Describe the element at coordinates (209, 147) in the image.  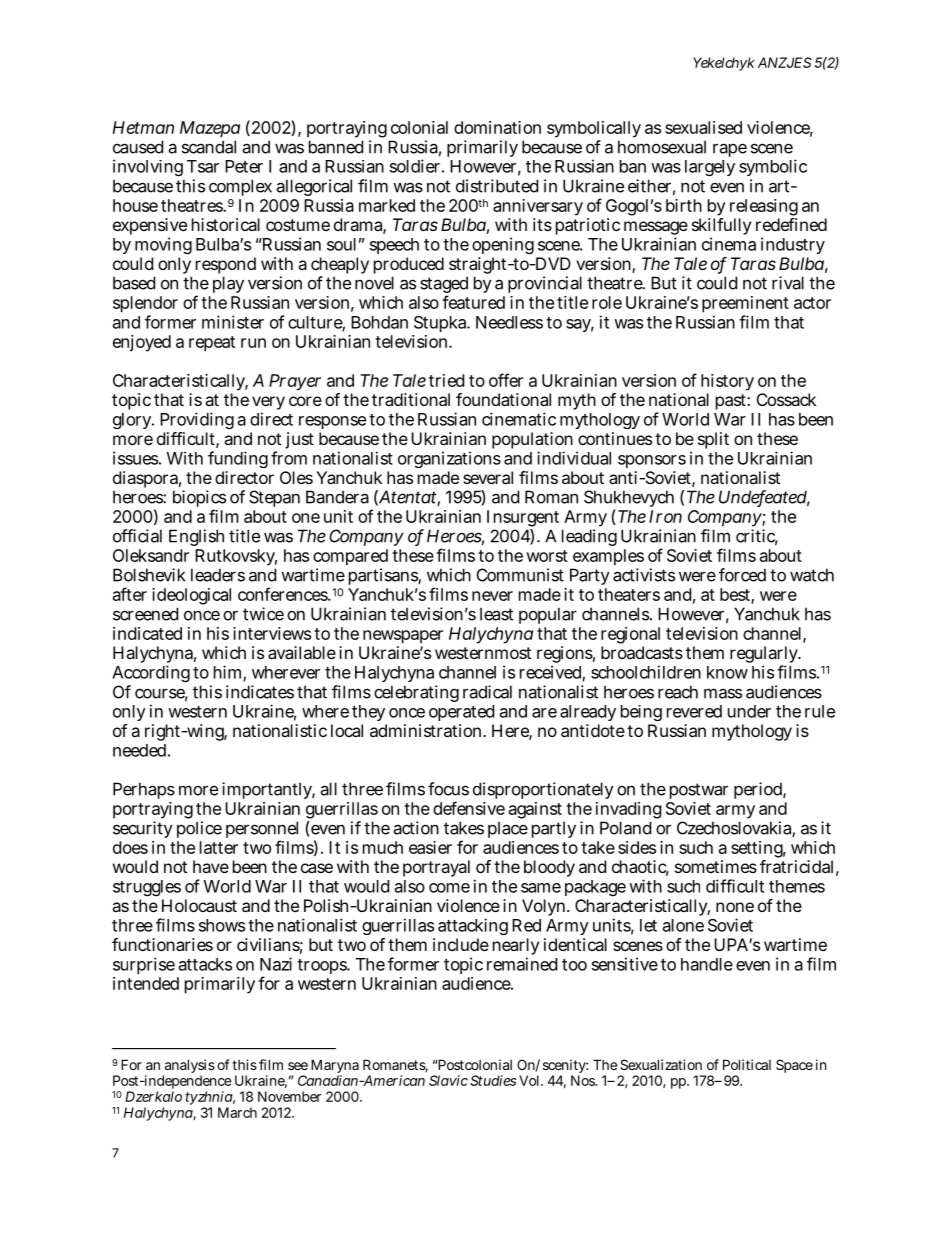
I see `scandal` at that location.
